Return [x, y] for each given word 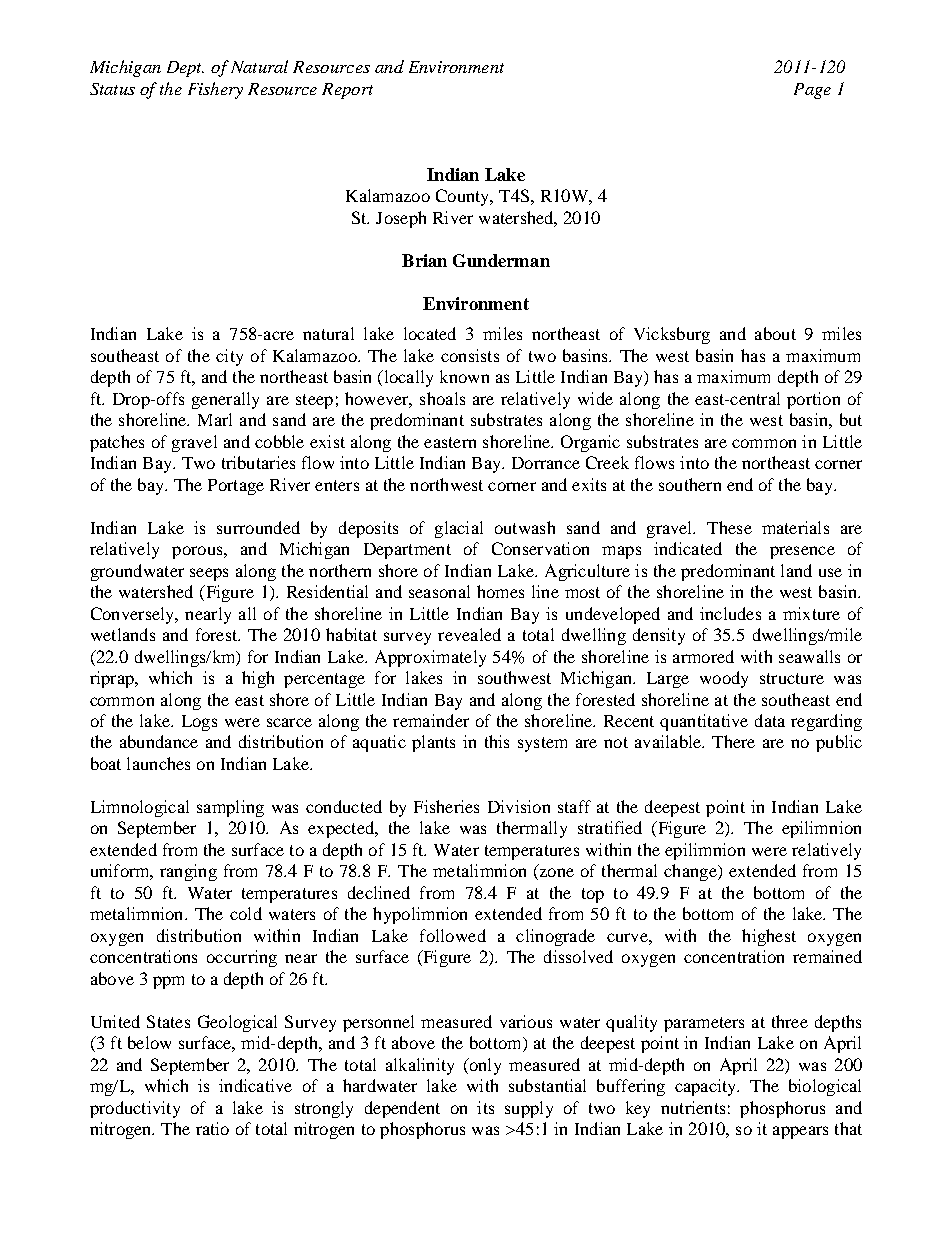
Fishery [215, 90]
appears [800, 1132]
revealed [469, 634]
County [464, 197]
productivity [135, 1109]
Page [812, 91]
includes [730, 613]
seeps [209, 574]
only [484, 1066]
